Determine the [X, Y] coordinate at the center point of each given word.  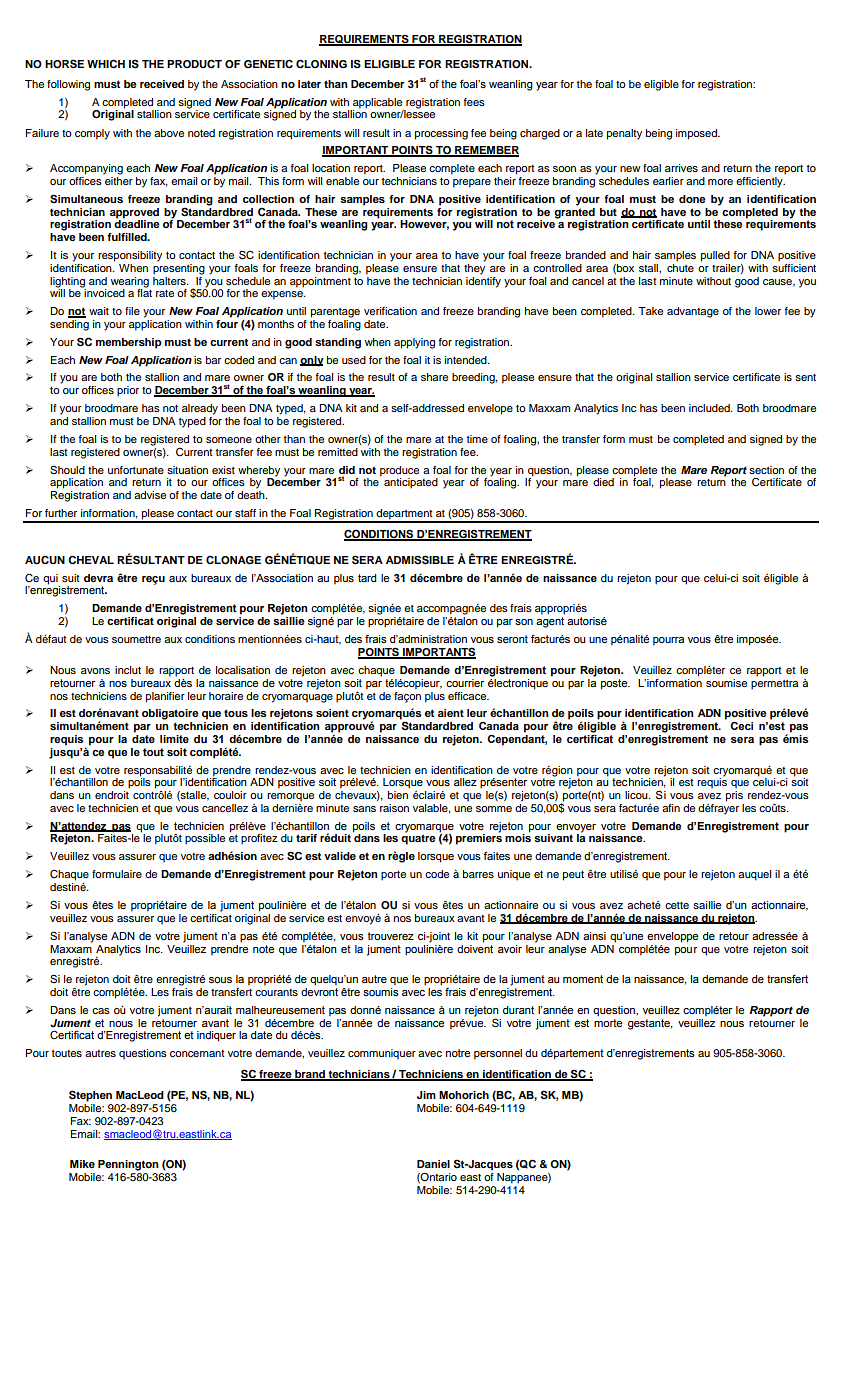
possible [205, 839]
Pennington [128, 1165]
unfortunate [136, 470]
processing [441, 134]
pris [734, 796]
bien [398, 795]
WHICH [106, 64]
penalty [624, 134]
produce [399, 471]
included [710, 408]
